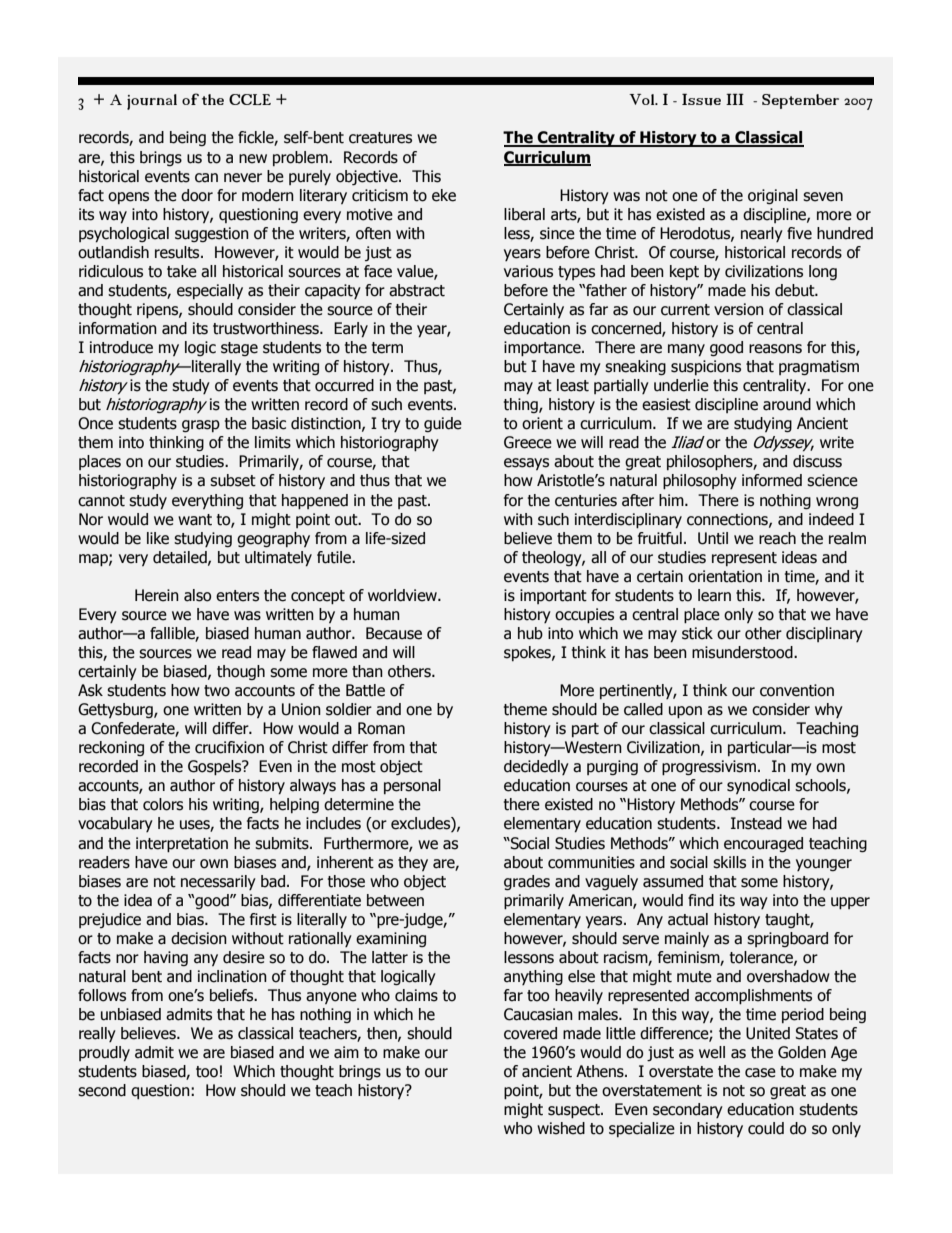  I want to click on III, so click(735, 99).
